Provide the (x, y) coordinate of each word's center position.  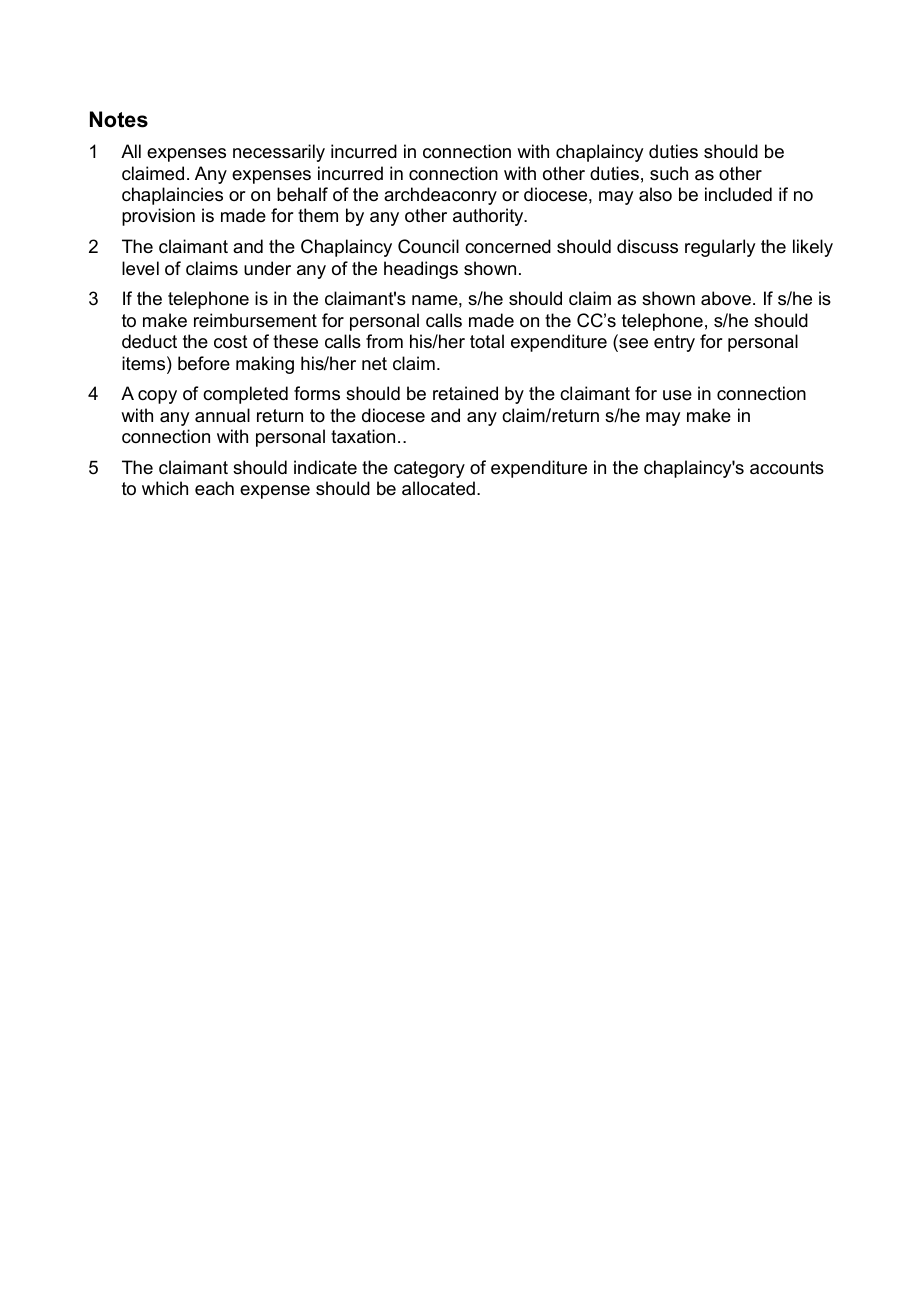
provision (158, 217)
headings (421, 270)
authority (489, 217)
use (677, 395)
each (214, 488)
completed (245, 395)
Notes (119, 119)
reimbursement (255, 320)
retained (465, 393)
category (429, 469)
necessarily (279, 153)
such (669, 173)
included (738, 194)
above (727, 298)
